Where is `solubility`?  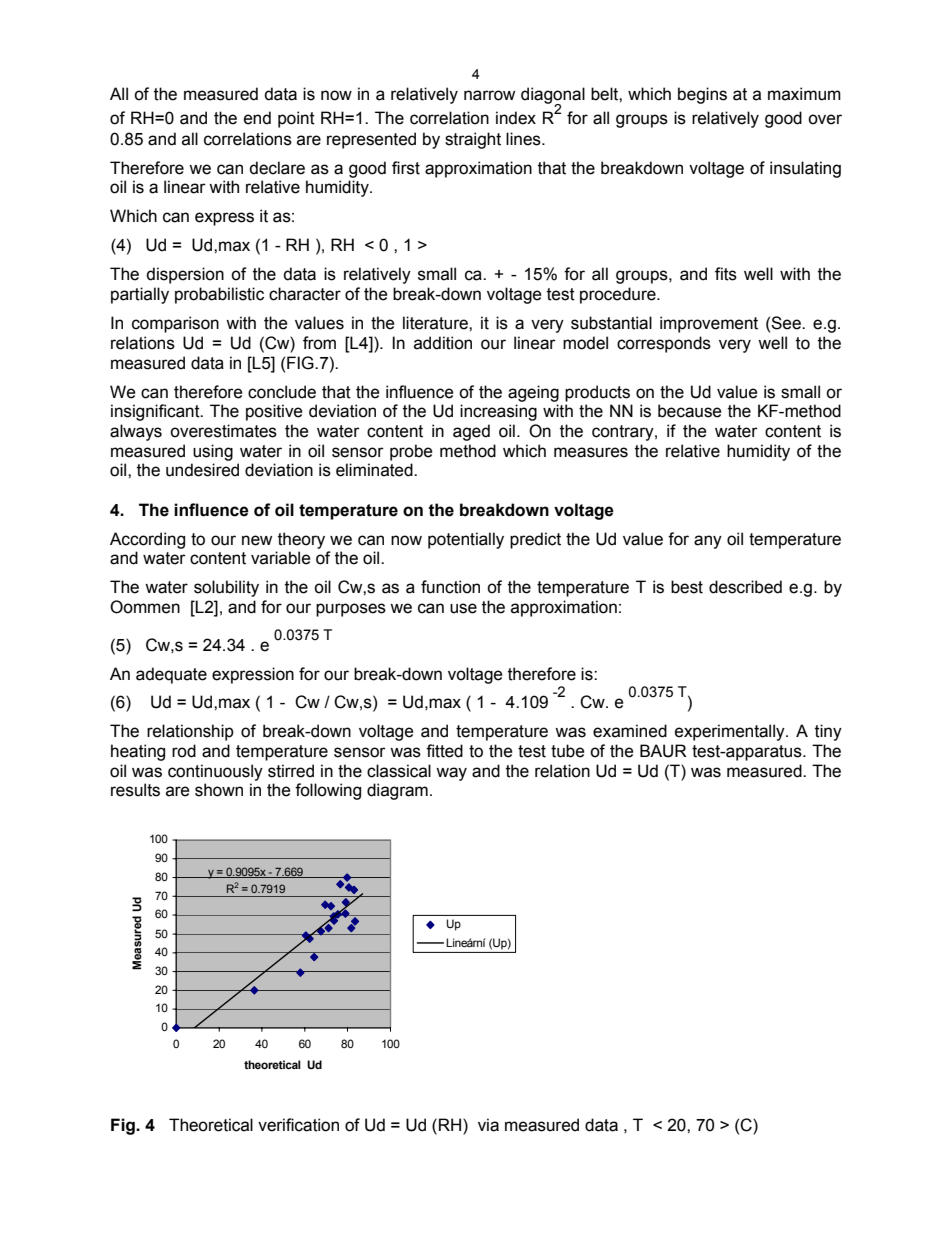
solubility is located at coordinates (226, 588).
